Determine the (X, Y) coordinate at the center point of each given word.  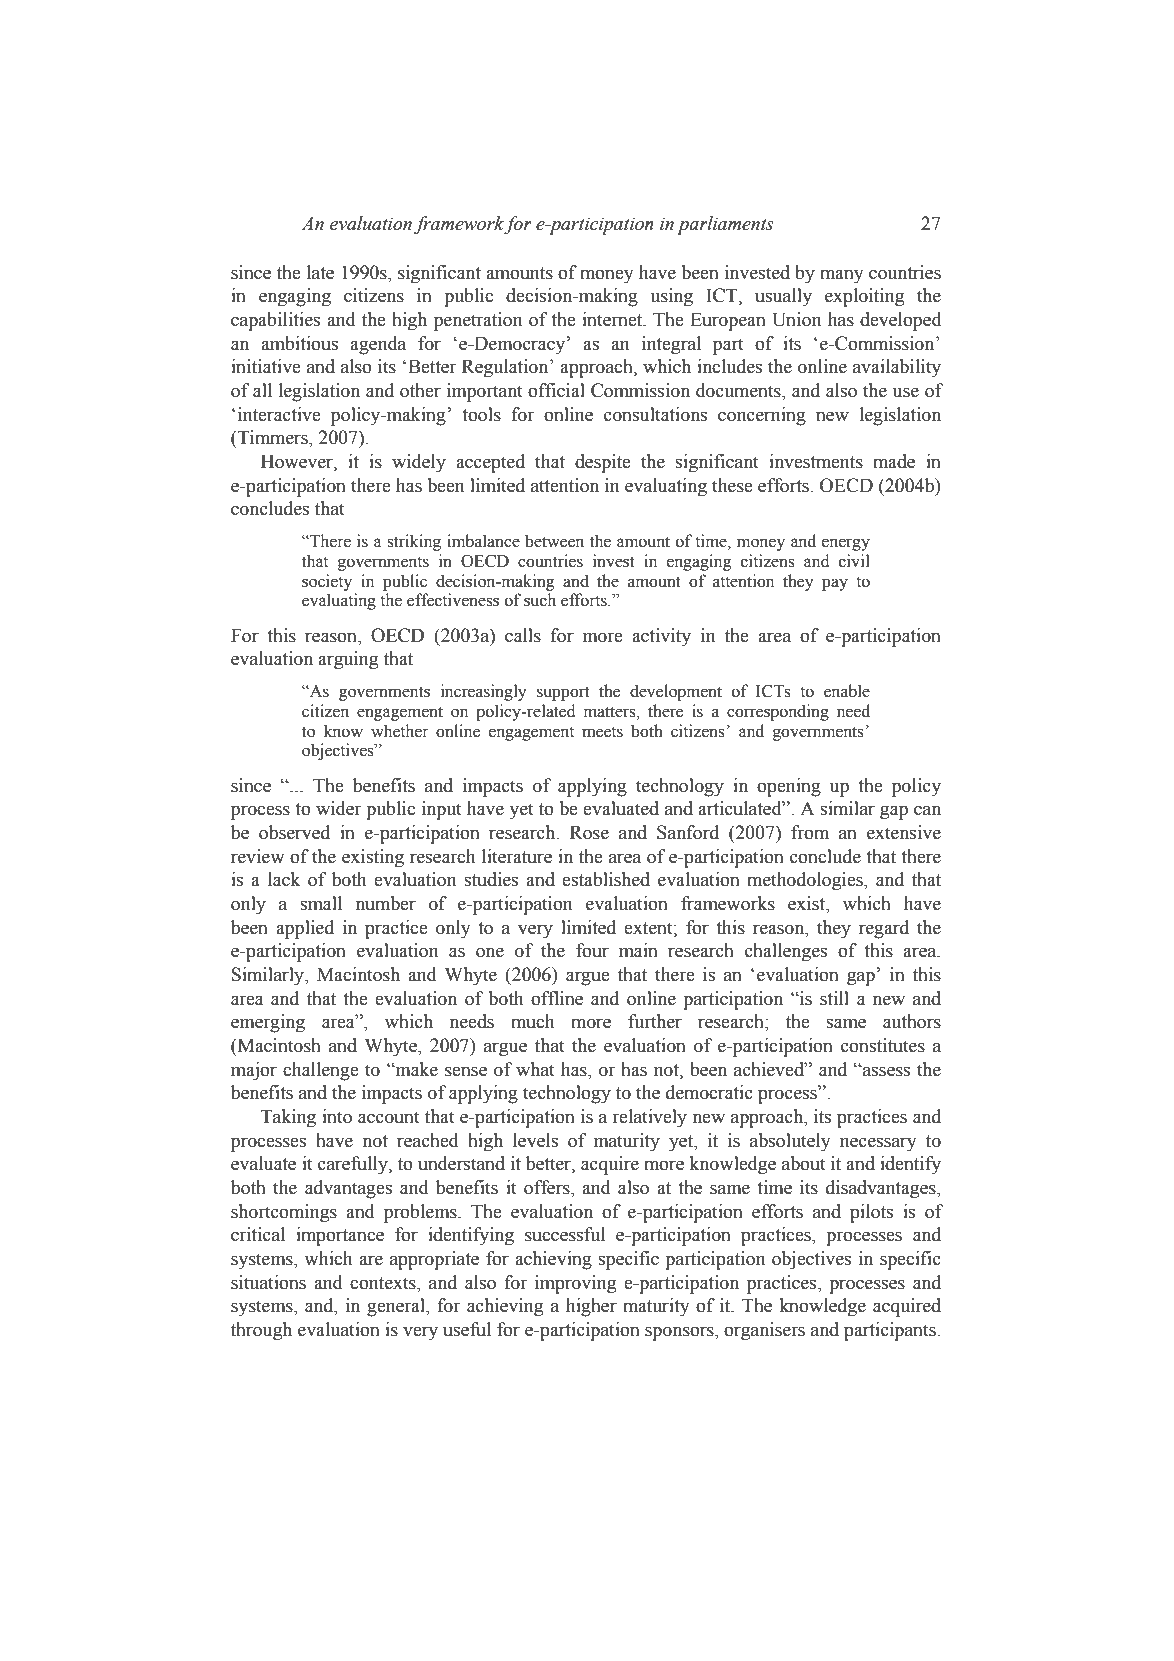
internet (613, 319)
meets (602, 732)
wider (338, 808)
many (842, 276)
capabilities (275, 321)
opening (789, 787)
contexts (384, 1283)
